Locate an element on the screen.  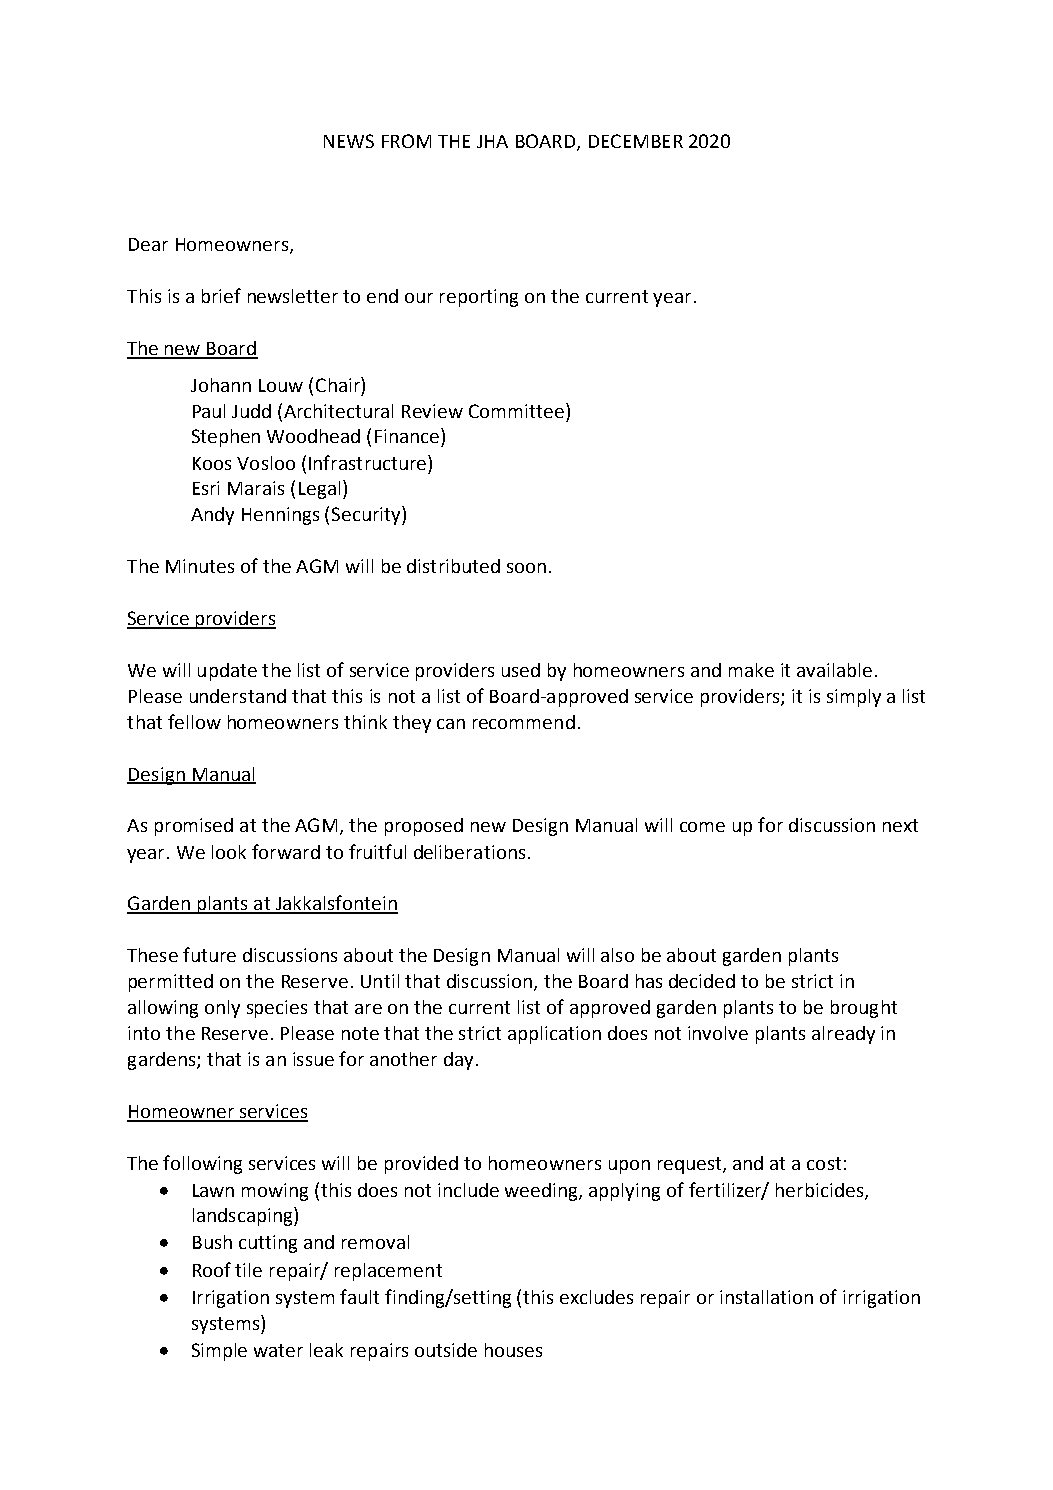
DECEMBER is located at coordinates (636, 141).
